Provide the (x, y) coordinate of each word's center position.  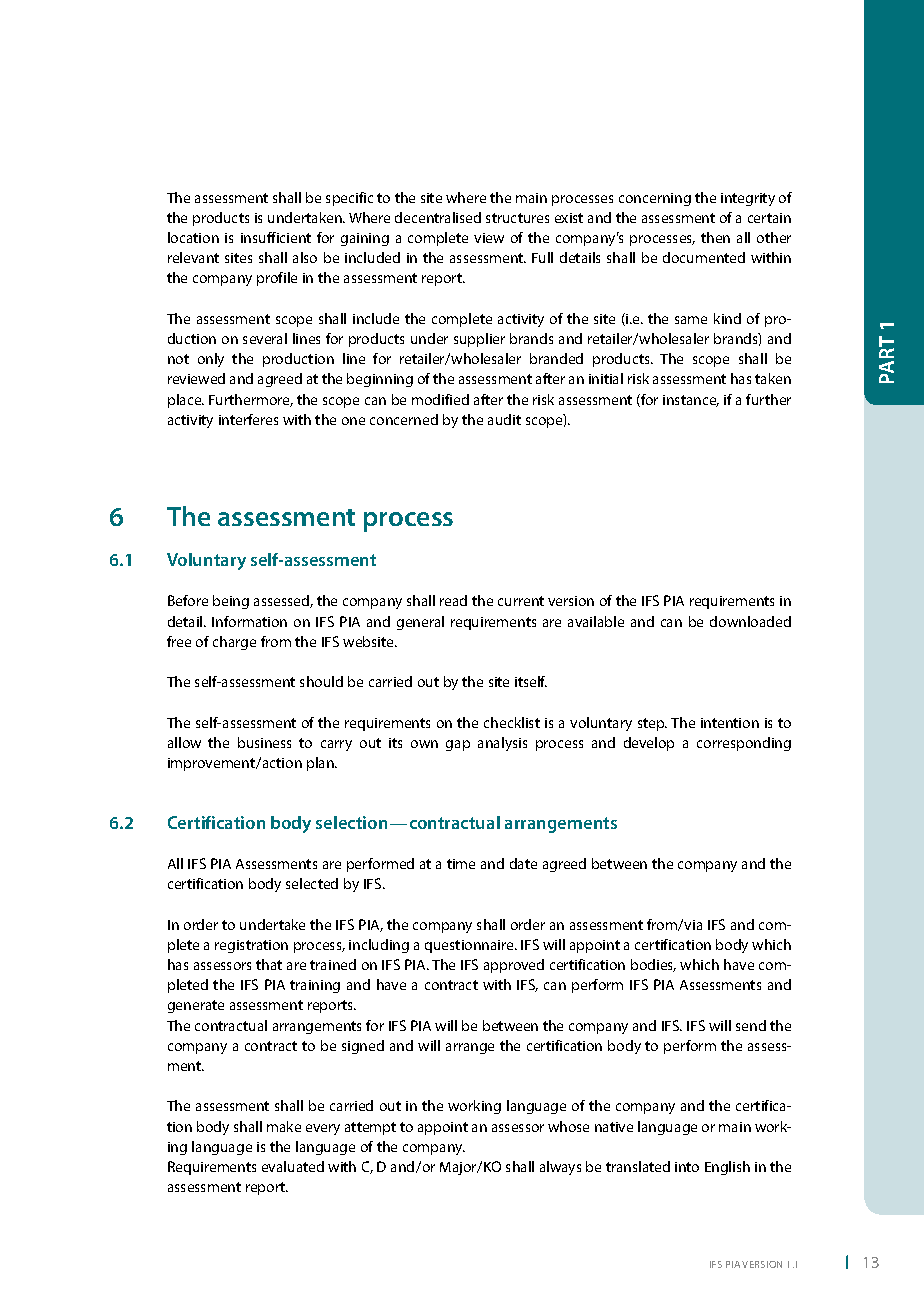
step (652, 724)
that (269, 964)
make (284, 1126)
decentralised (438, 217)
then (715, 237)
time (461, 864)
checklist (512, 722)
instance (691, 401)
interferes (248, 419)
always (560, 1168)
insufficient (276, 237)
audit (504, 419)
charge (234, 643)
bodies (653, 965)
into (687, 1167)
